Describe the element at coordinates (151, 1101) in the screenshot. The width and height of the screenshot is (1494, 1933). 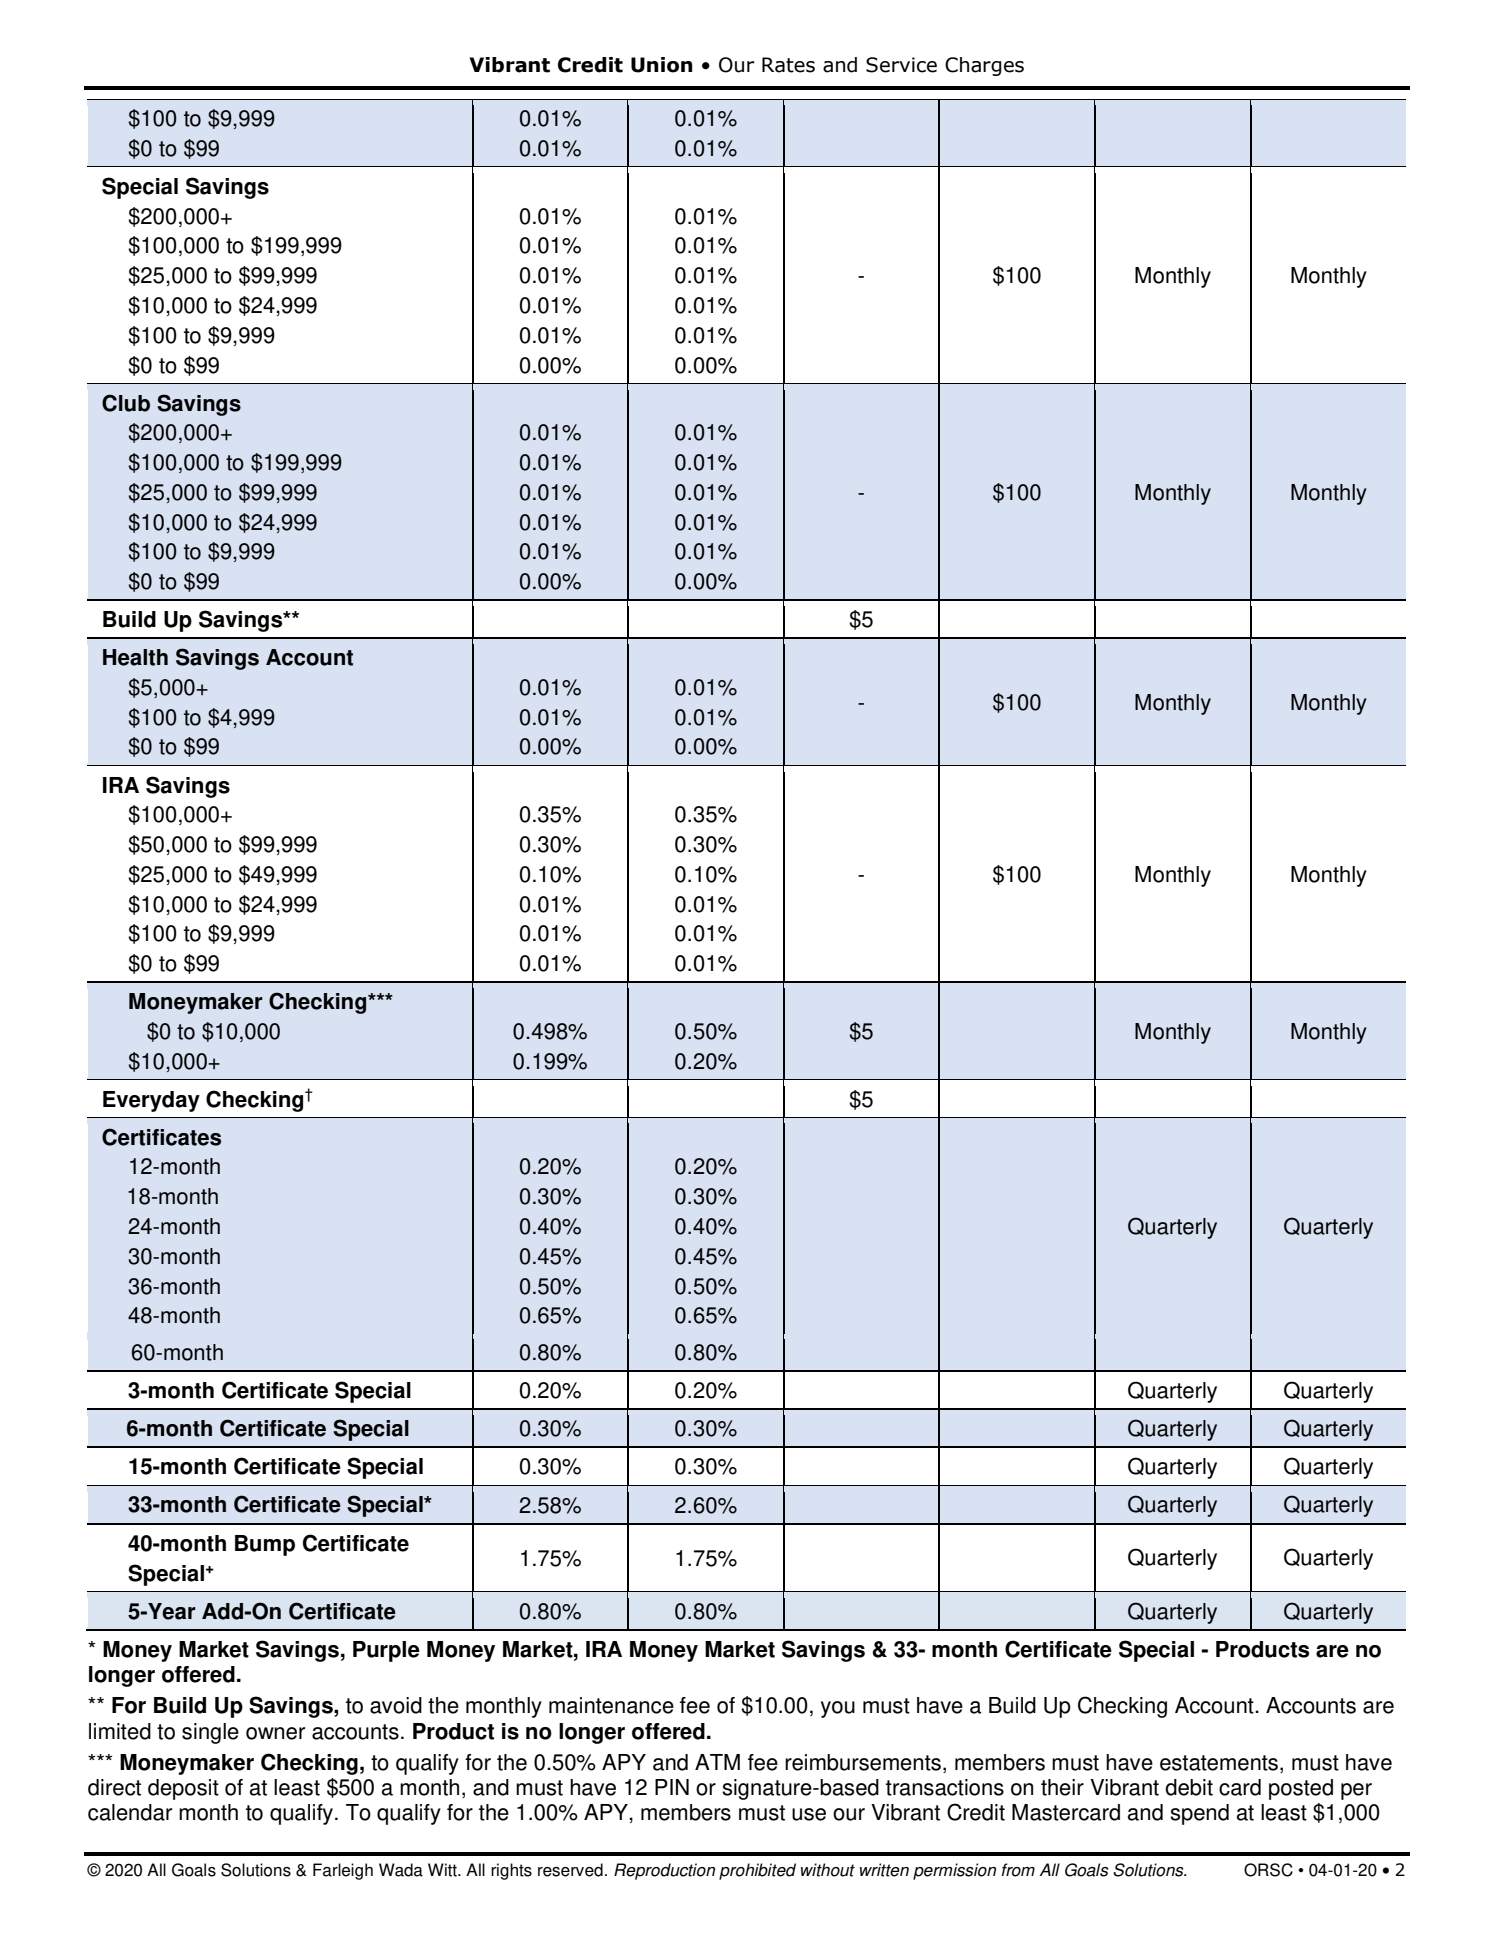
I see `Everyday` at that location.
